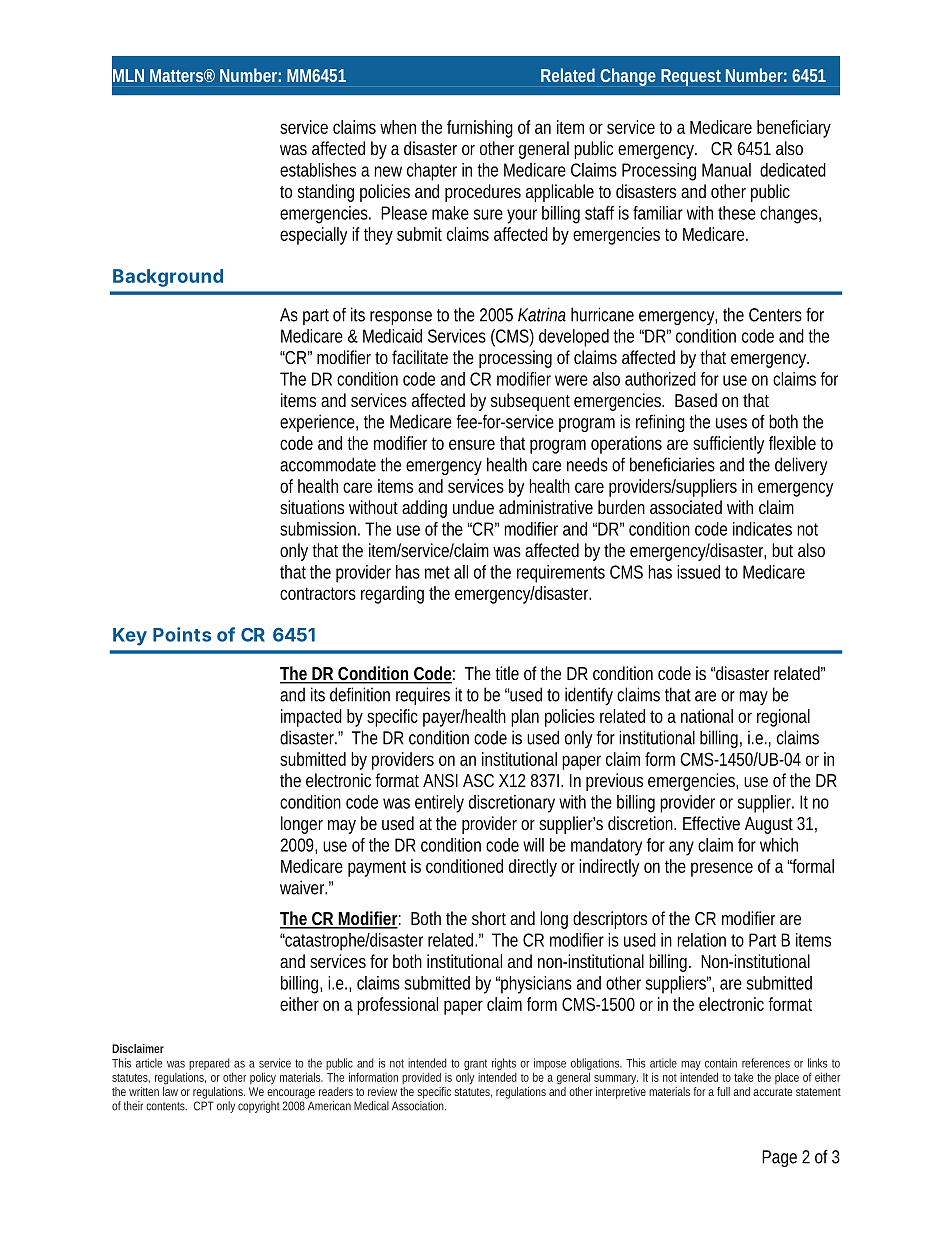 Image resolution: width=952 pixels, height=1233 pixels. Describe the element at coordinates (420, 357) in the screenshot. I see `facilitate` at that location.
